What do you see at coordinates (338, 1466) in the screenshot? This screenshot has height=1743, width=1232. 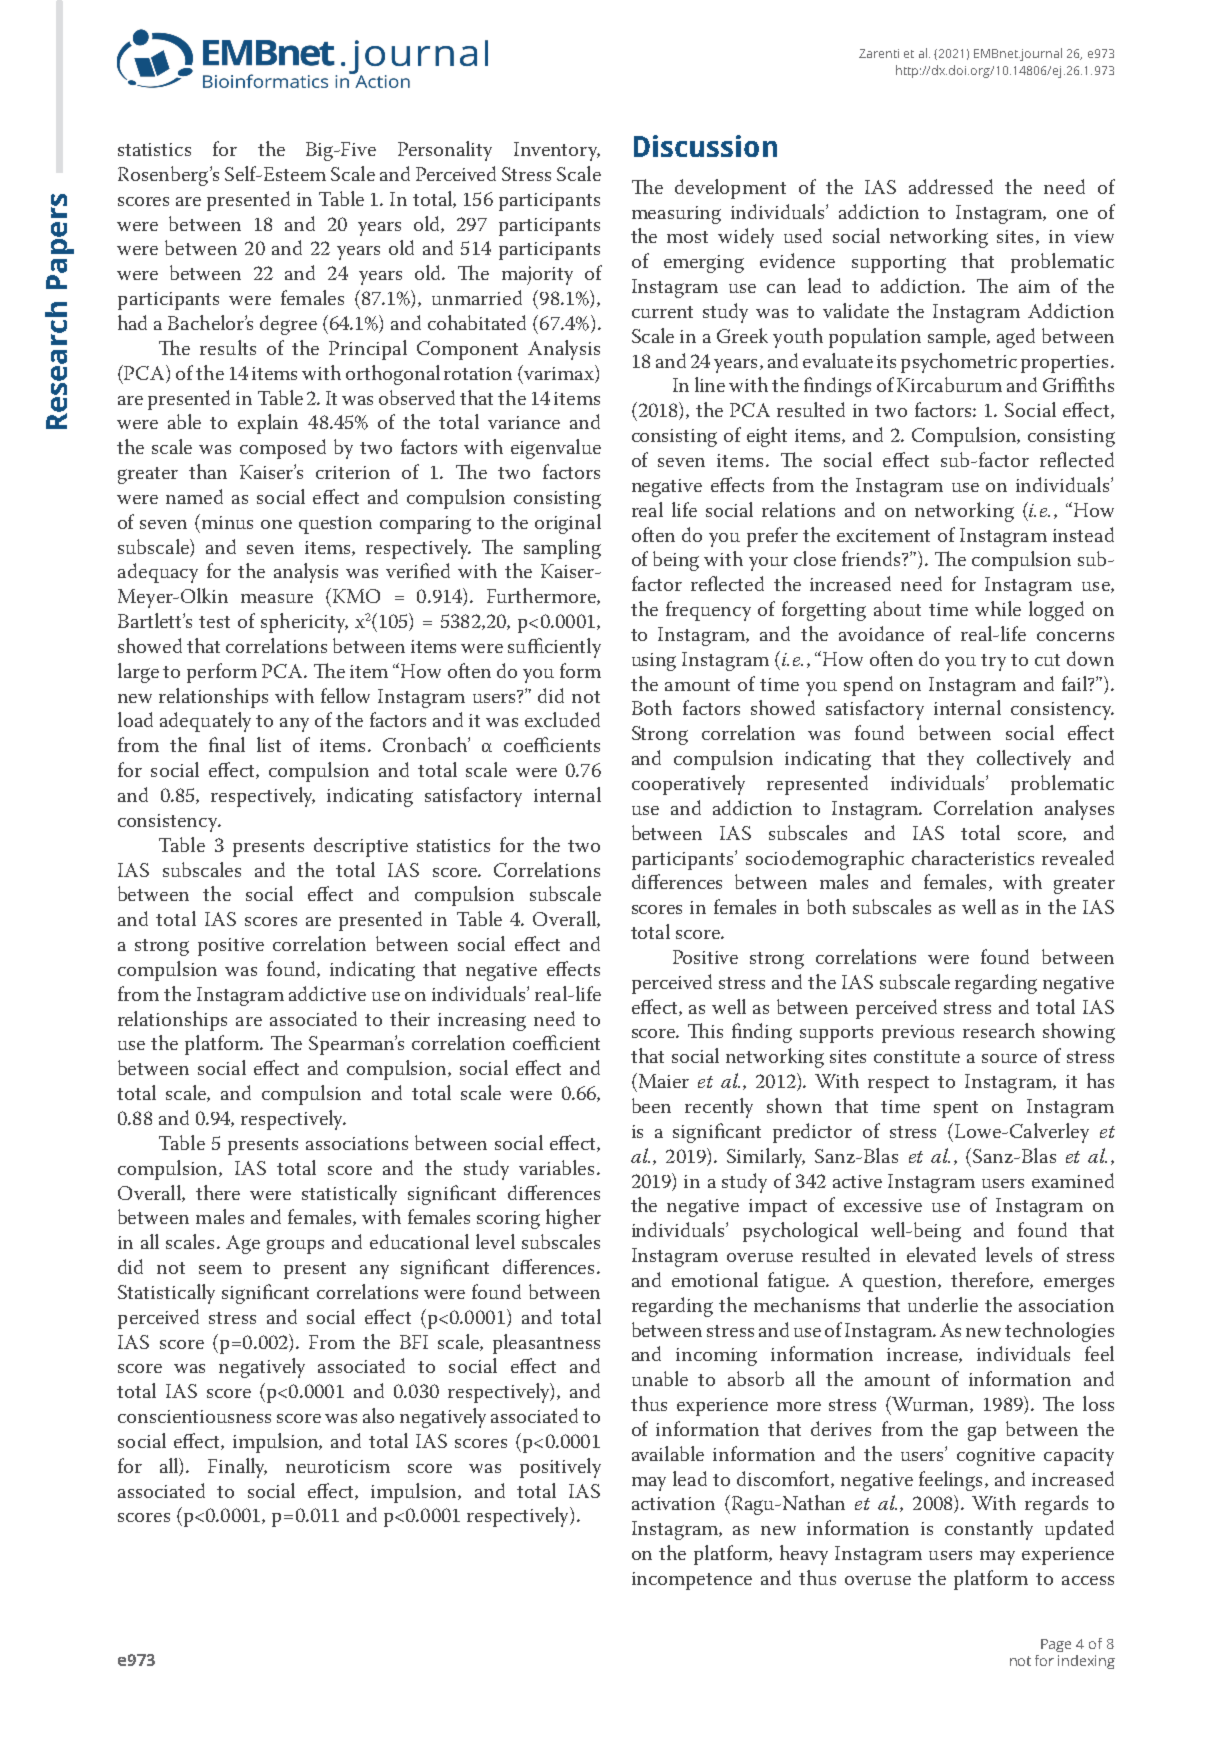 I see `neuroticism` at bounding box center [338, 1466].
